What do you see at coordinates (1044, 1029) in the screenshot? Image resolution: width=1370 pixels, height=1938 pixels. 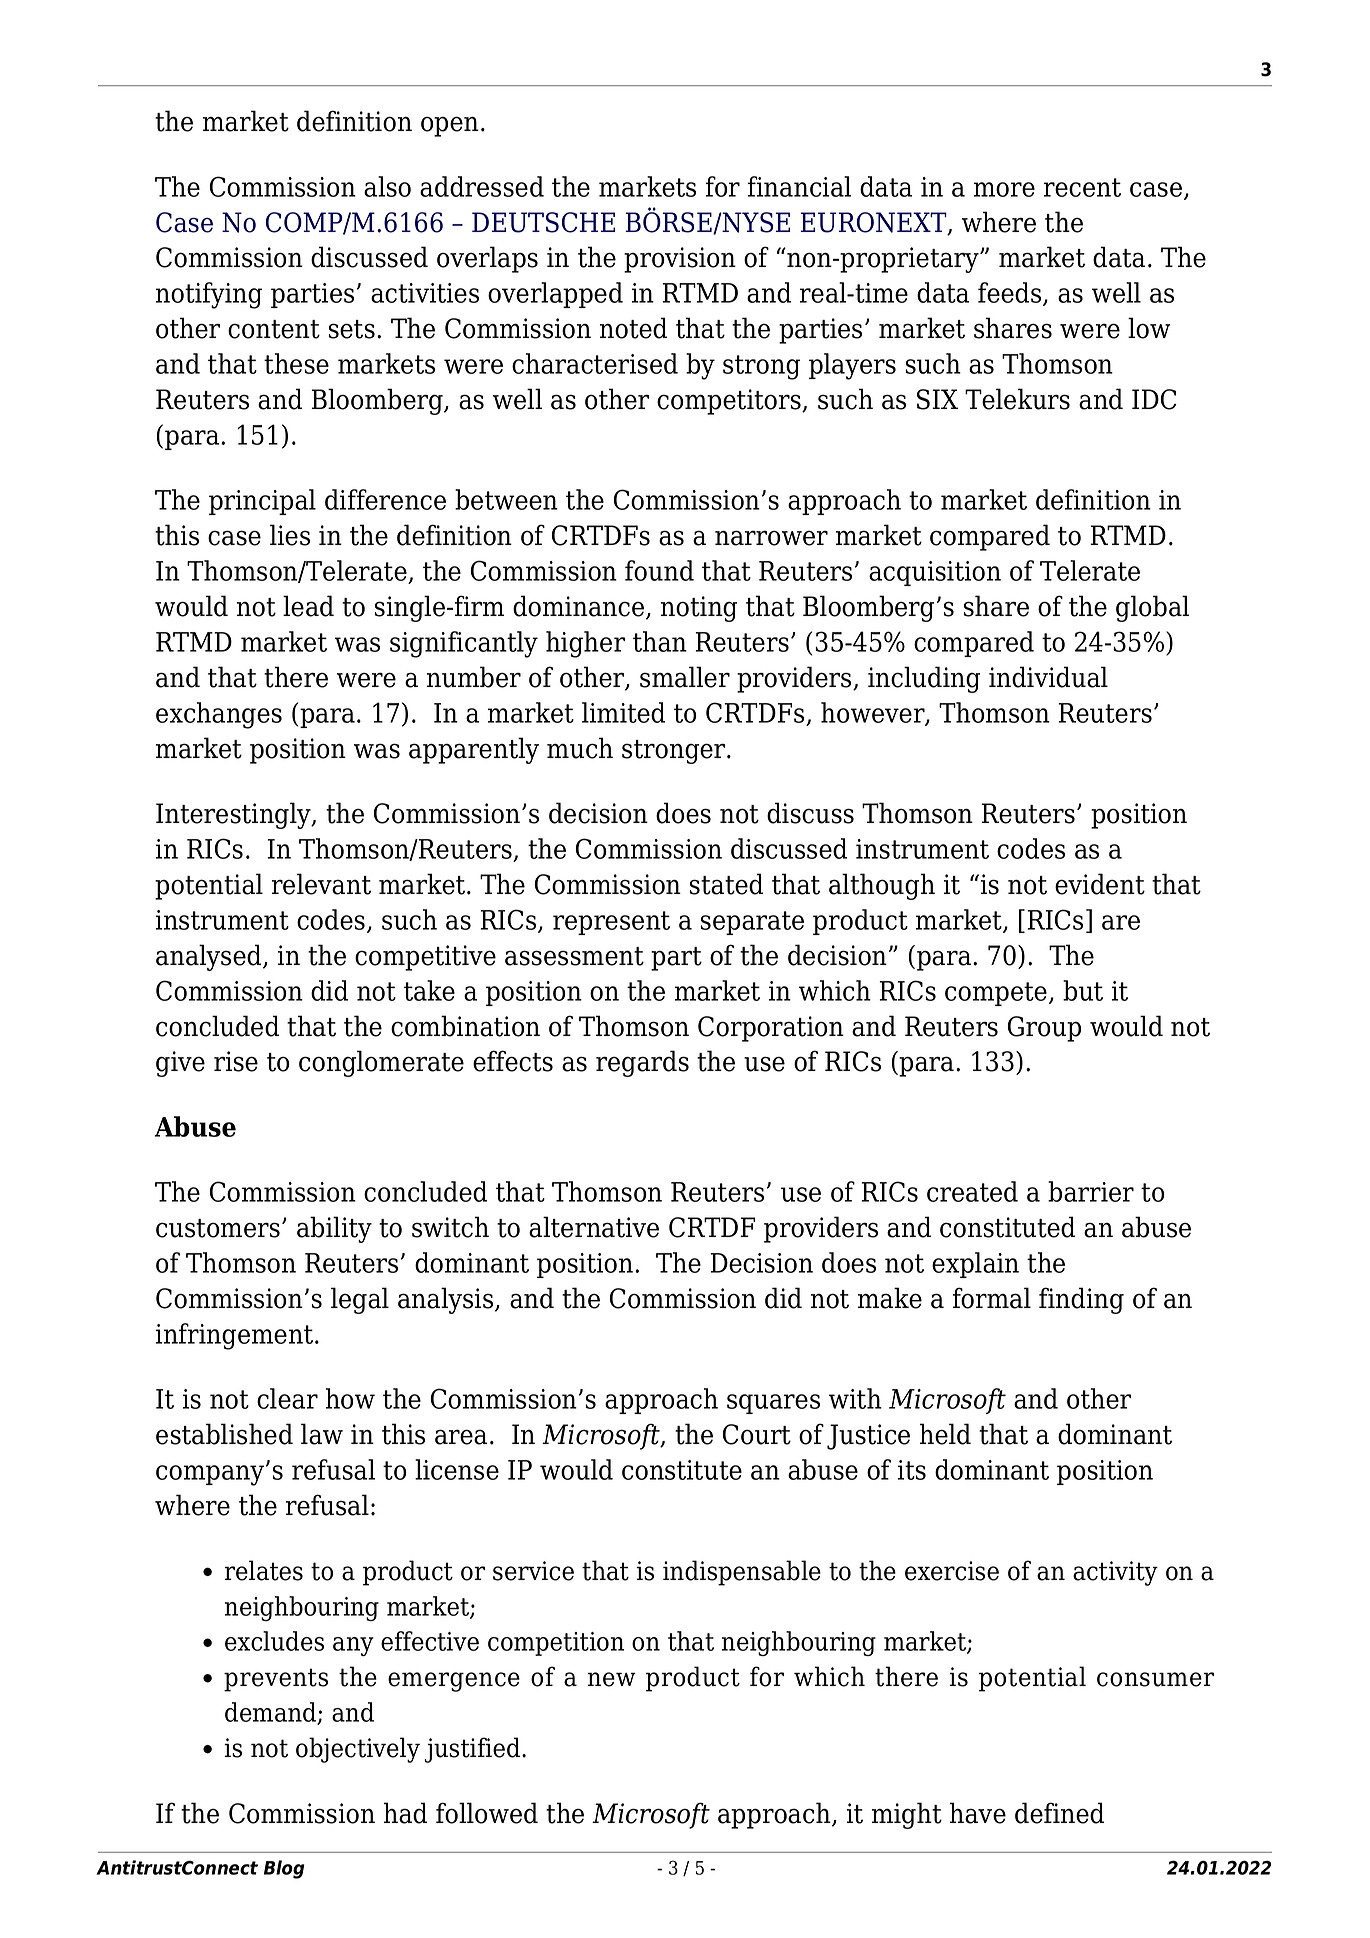 I see `Group` at bounding box center [1044, 1029].
